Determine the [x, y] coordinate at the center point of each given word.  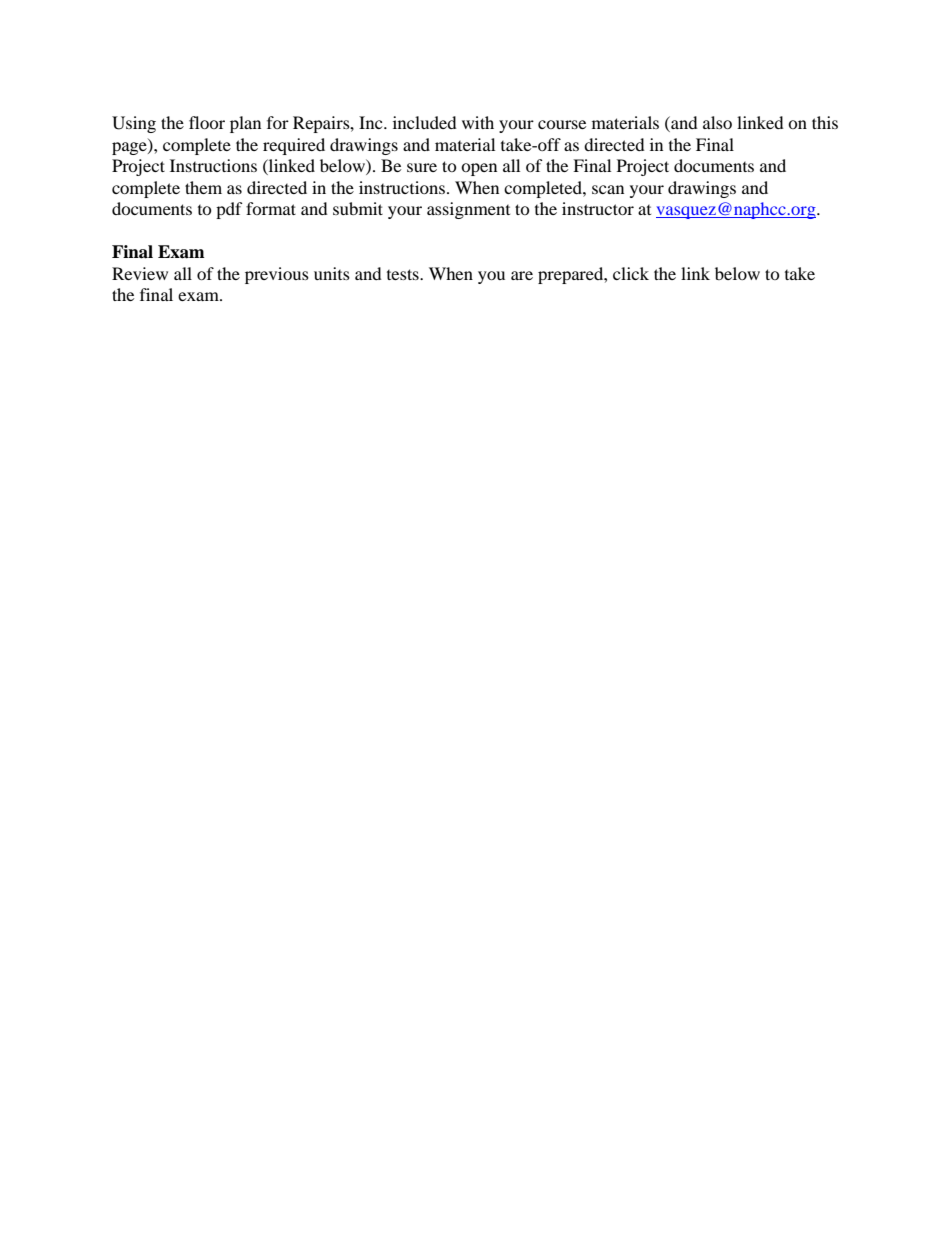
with [478, 122]
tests [404, 274]
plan [245, 124]
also [717, 122]
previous [277, 275]
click [631, 273]
